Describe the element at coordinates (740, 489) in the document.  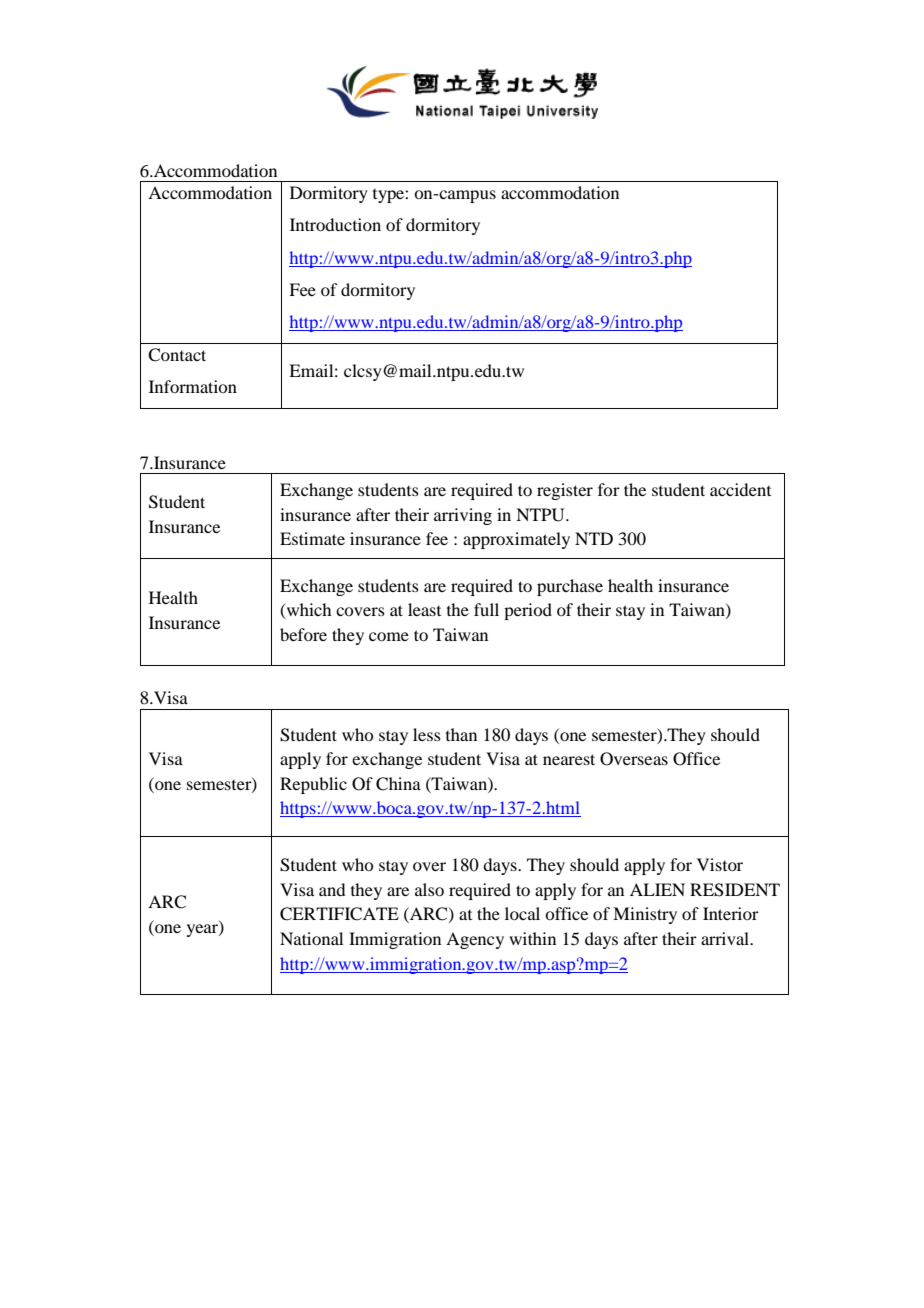
I see `accident` at that location.
